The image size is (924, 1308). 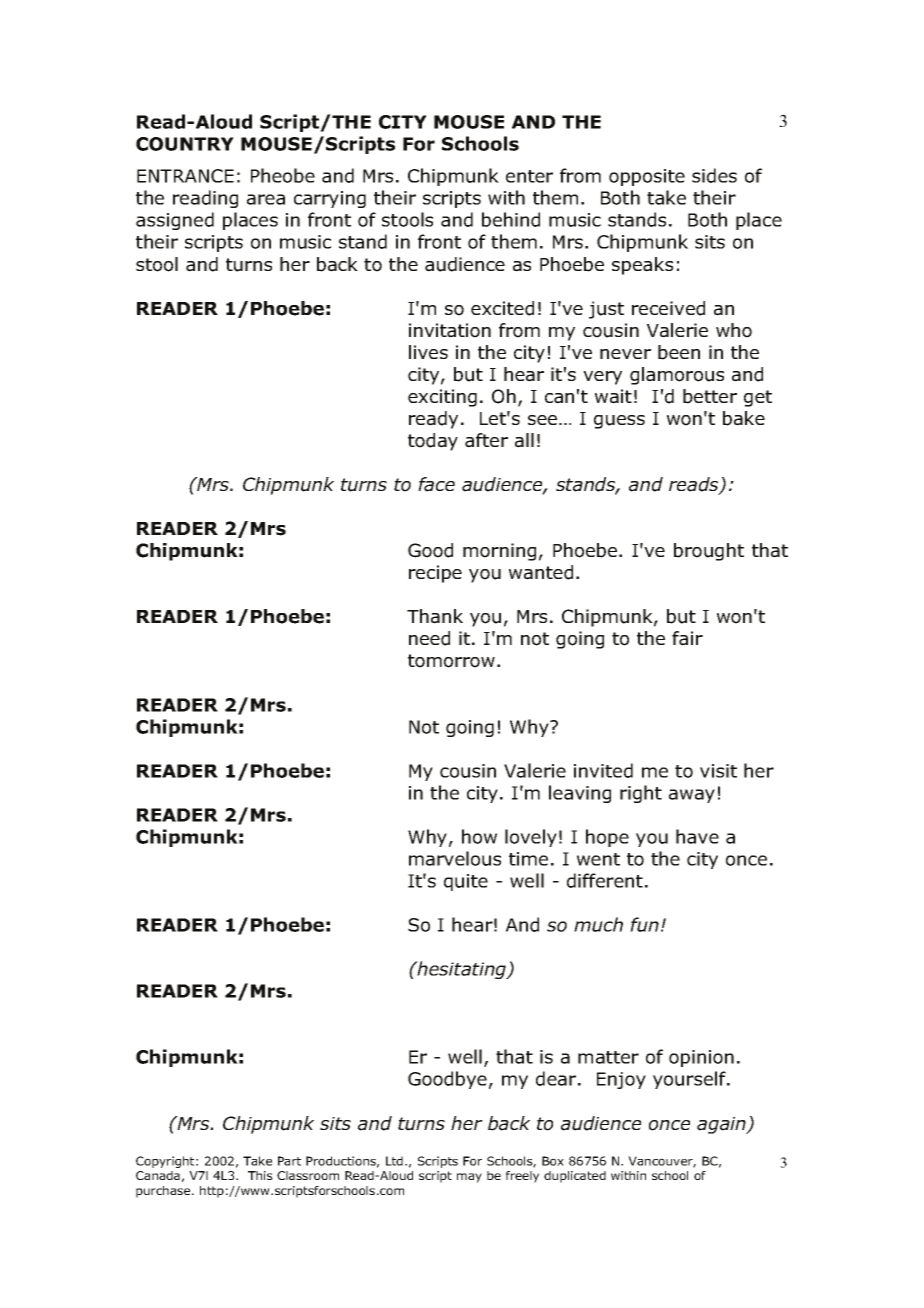 I want to click on marvelous, so click(x=455, y=858).
